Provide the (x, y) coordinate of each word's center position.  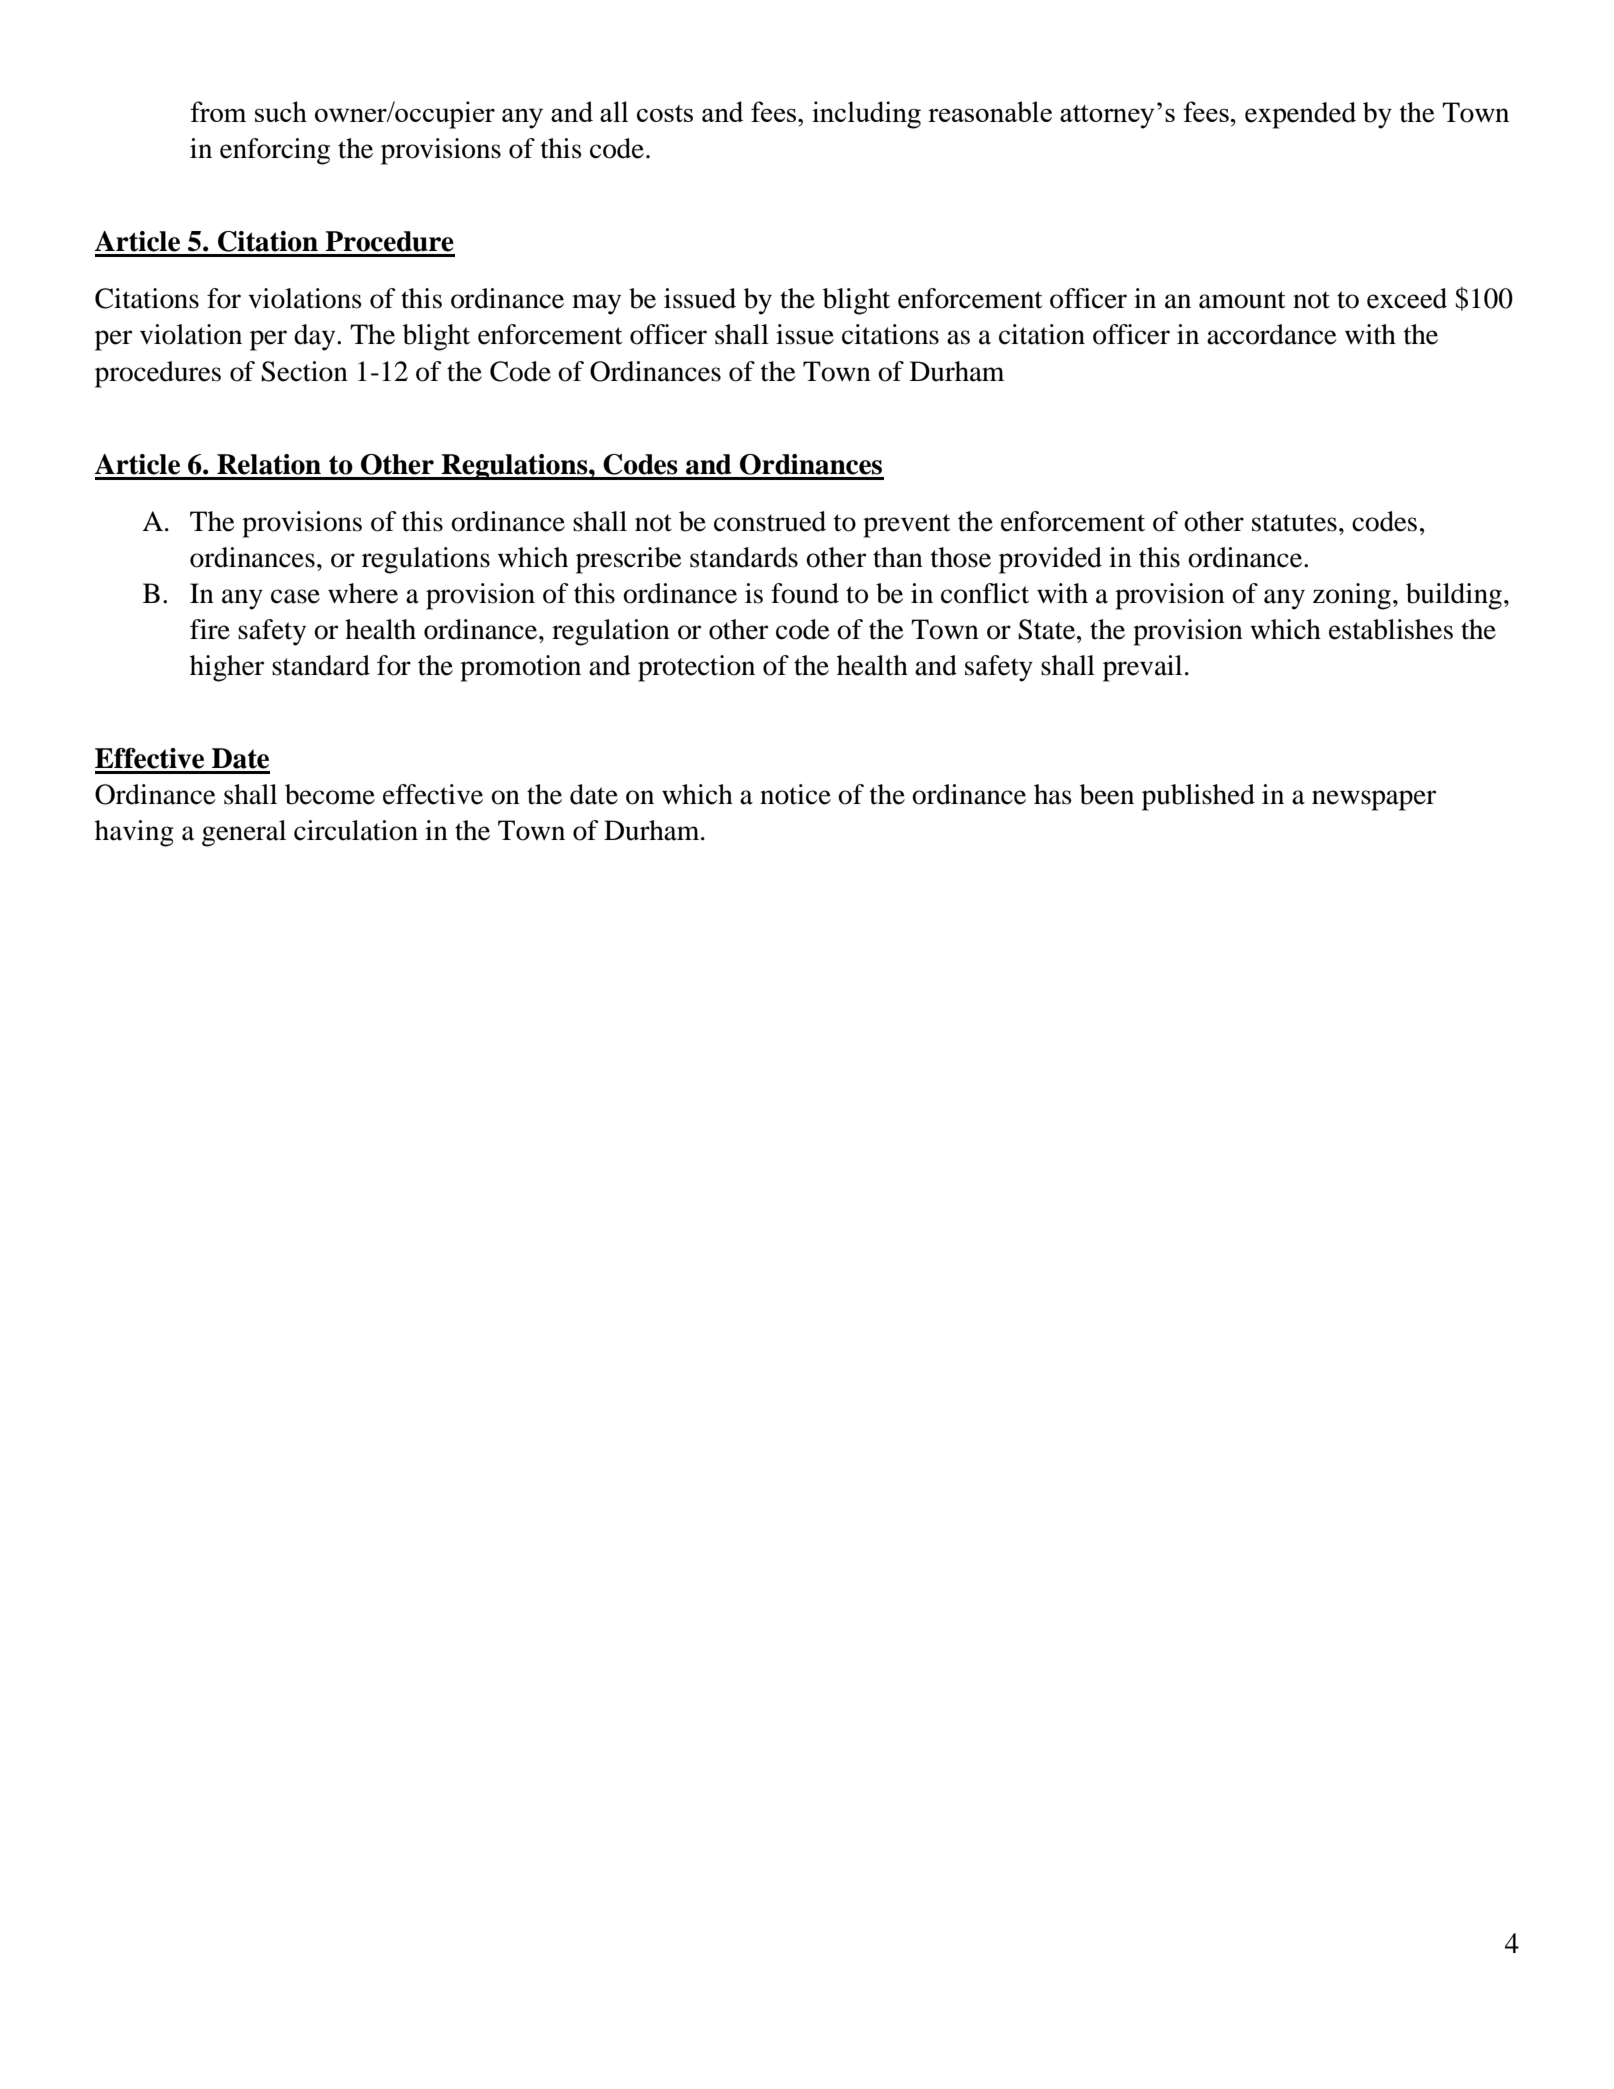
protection (696, 668)
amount (1242, 300)
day (316, 337)
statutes (1294, 523)
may (596, 304)
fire (210, 629)
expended (1300, 115)
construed (770, 521)
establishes (1391, 629)
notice (795, 794)
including (866, 115)
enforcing (275, 151)
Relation (269, 464)
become (330, 794)
